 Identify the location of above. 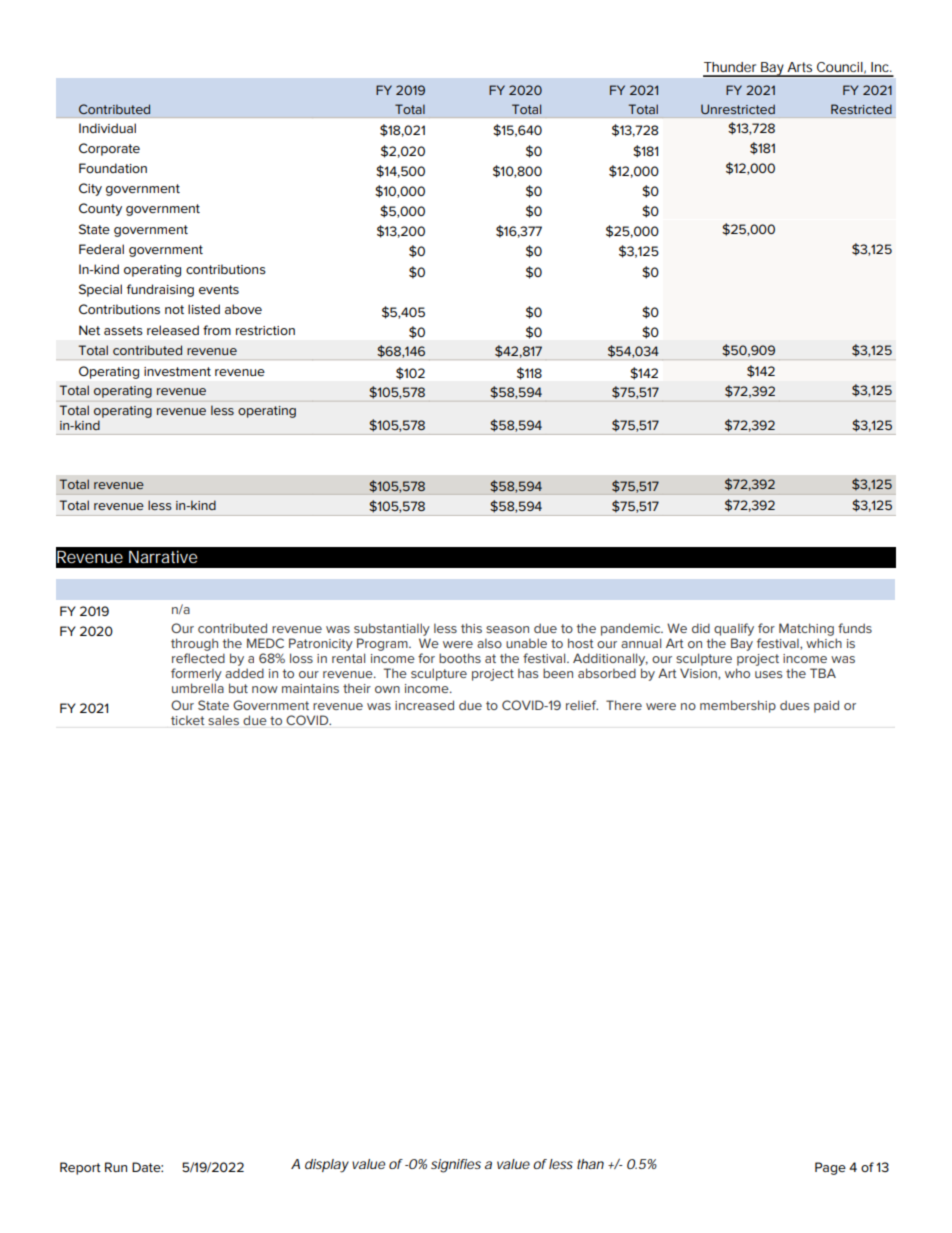
(243, 309).
